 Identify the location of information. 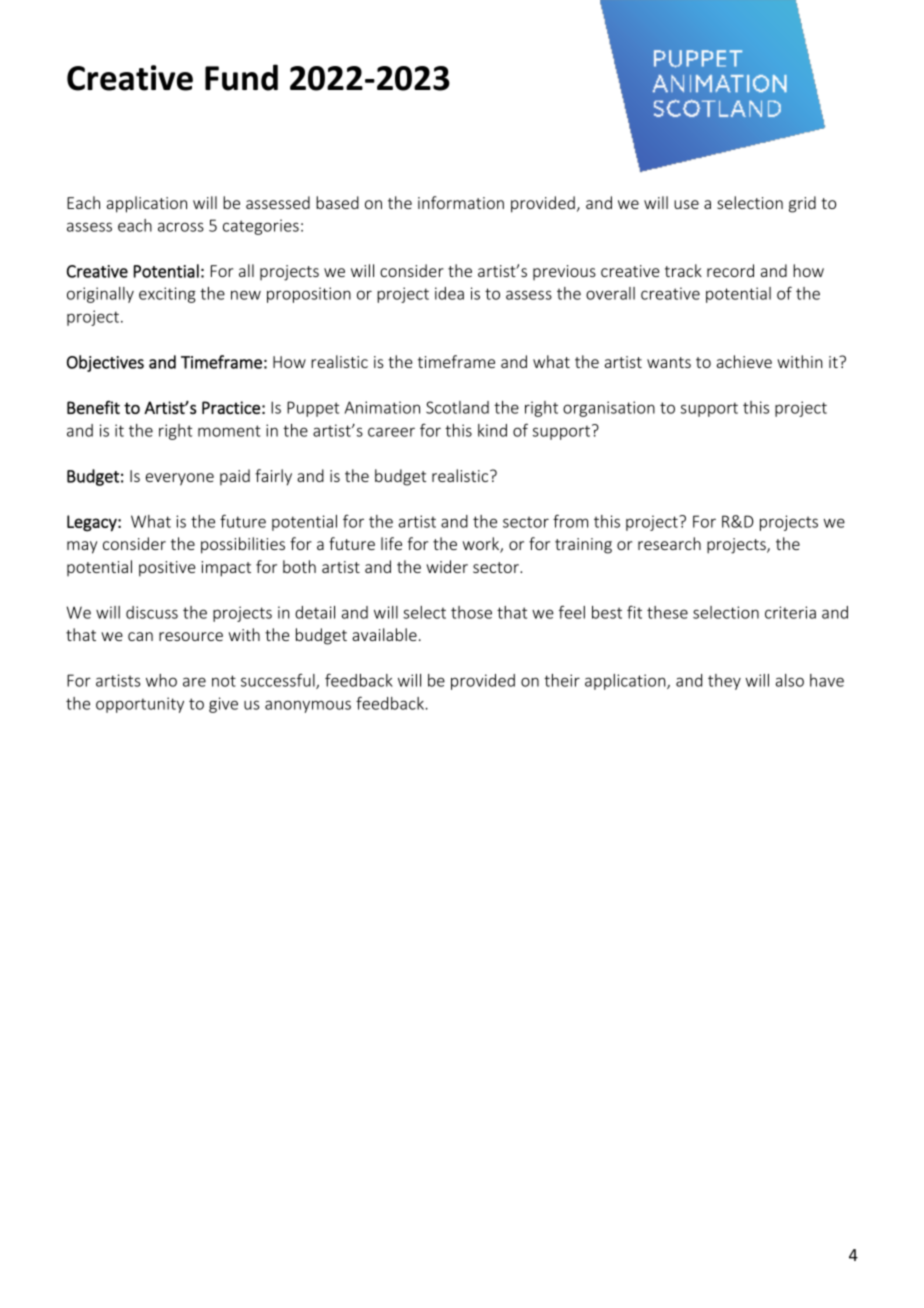
(461, 202).
